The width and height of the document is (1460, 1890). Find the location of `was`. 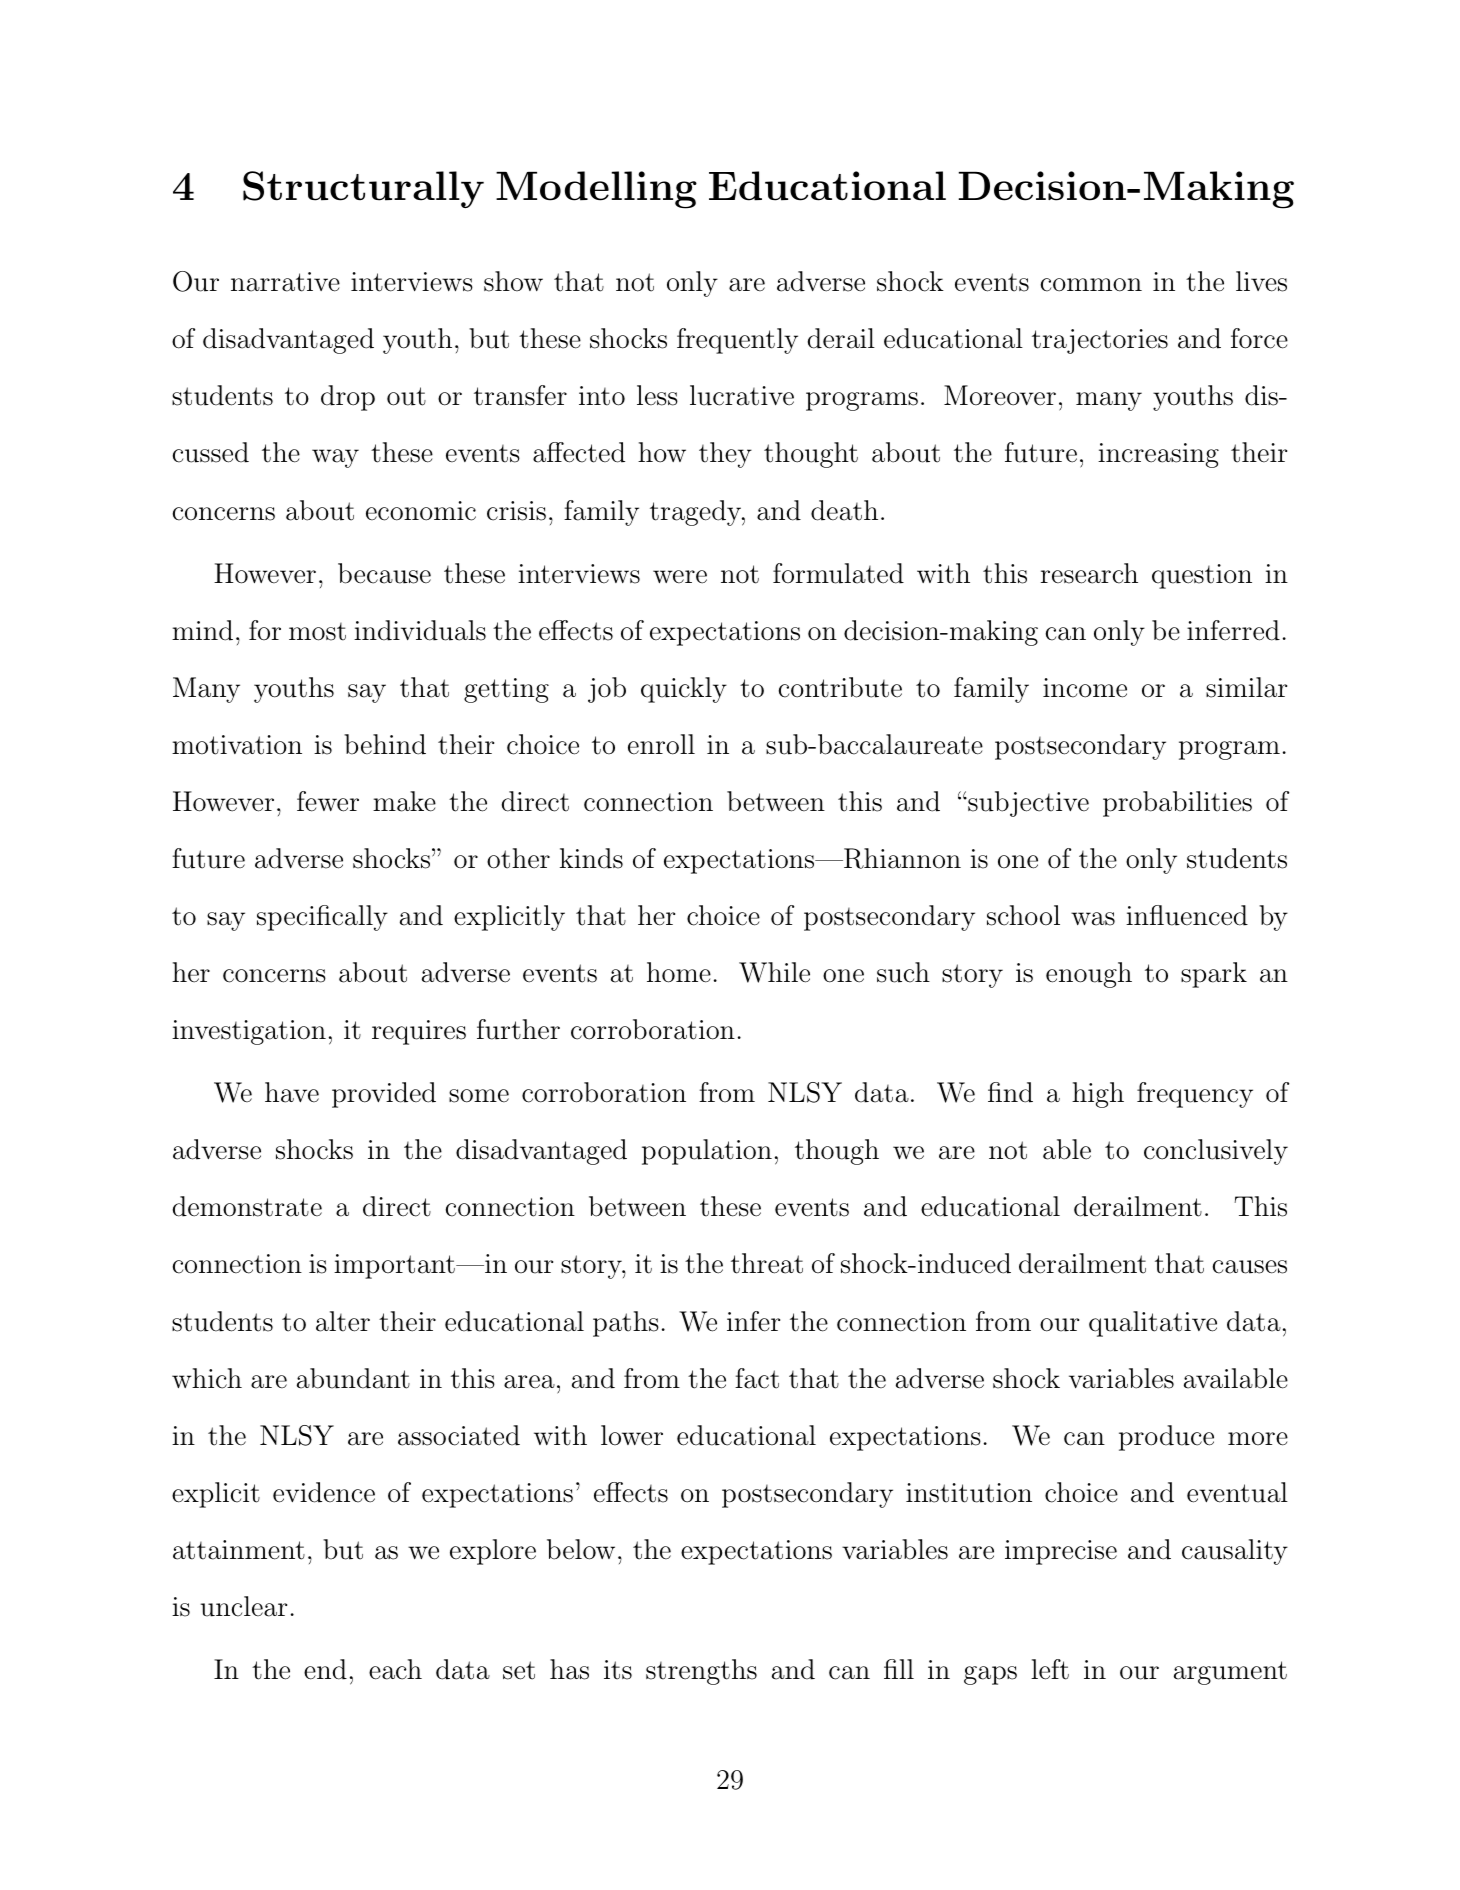

was is located at coordinates (1093, 919).
